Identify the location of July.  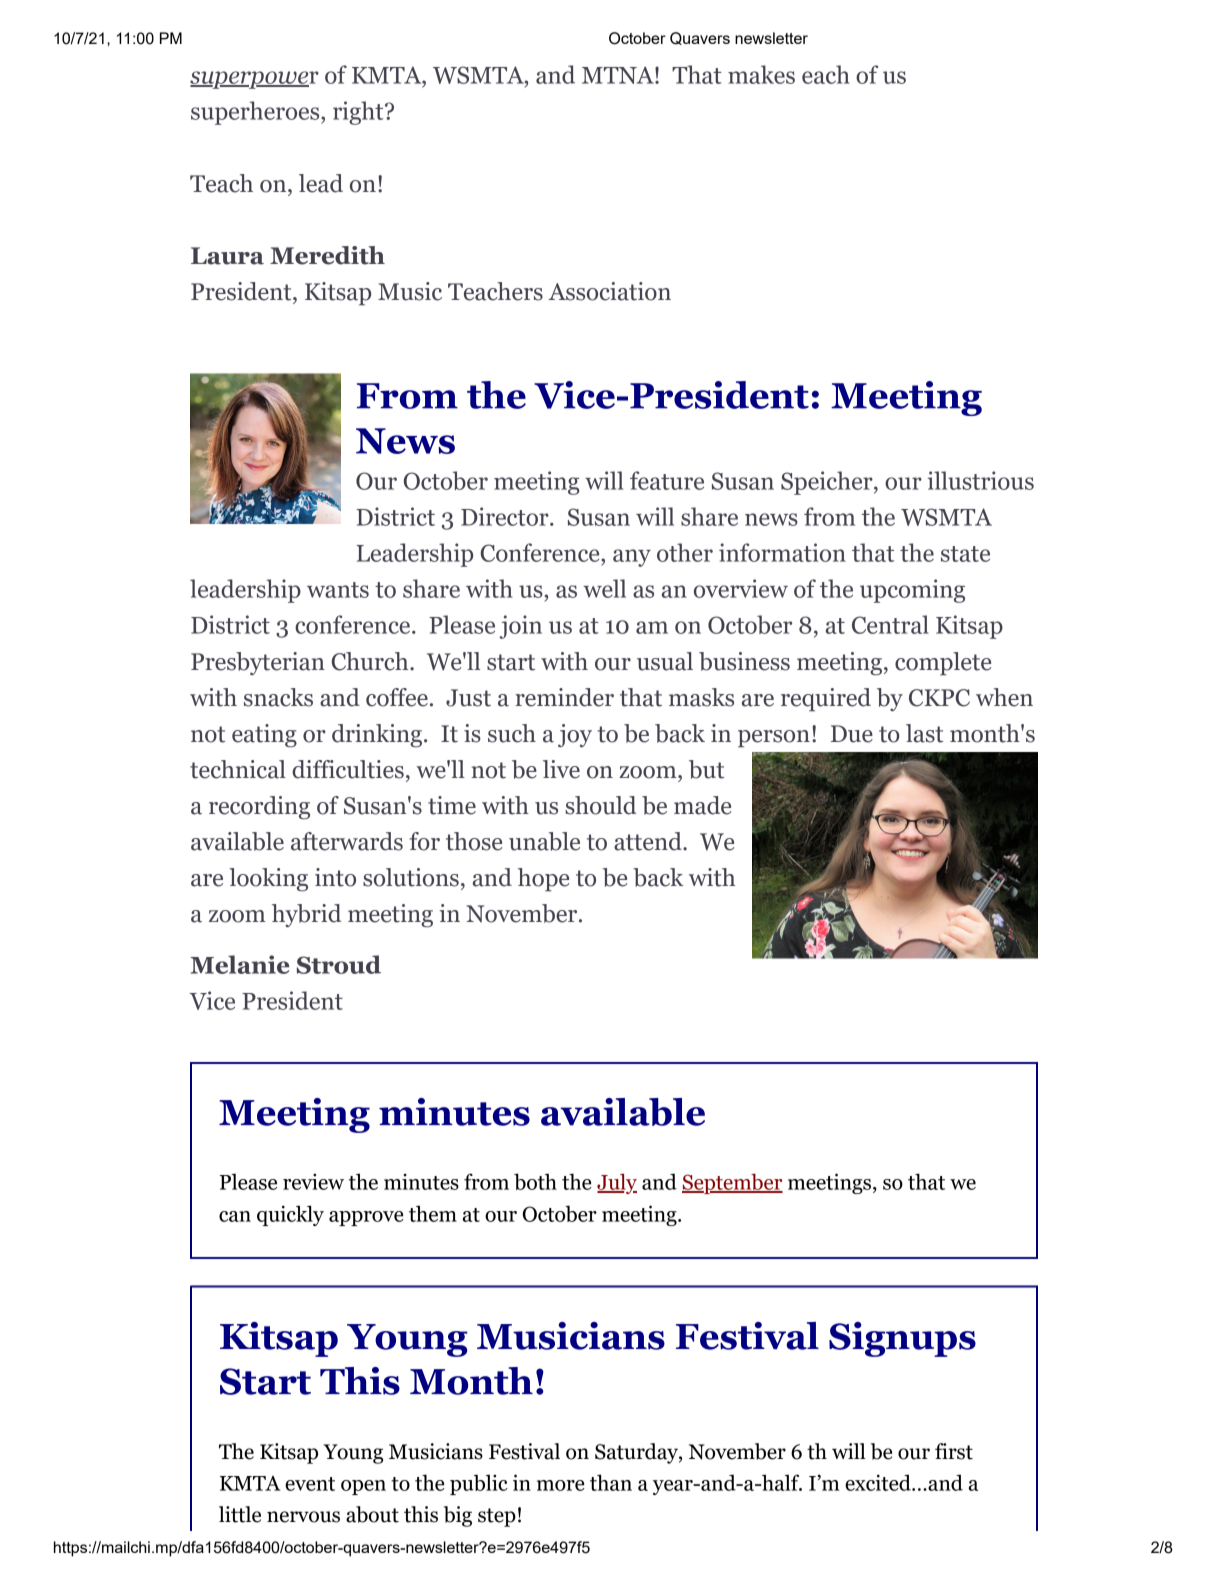
(617, 1183).
